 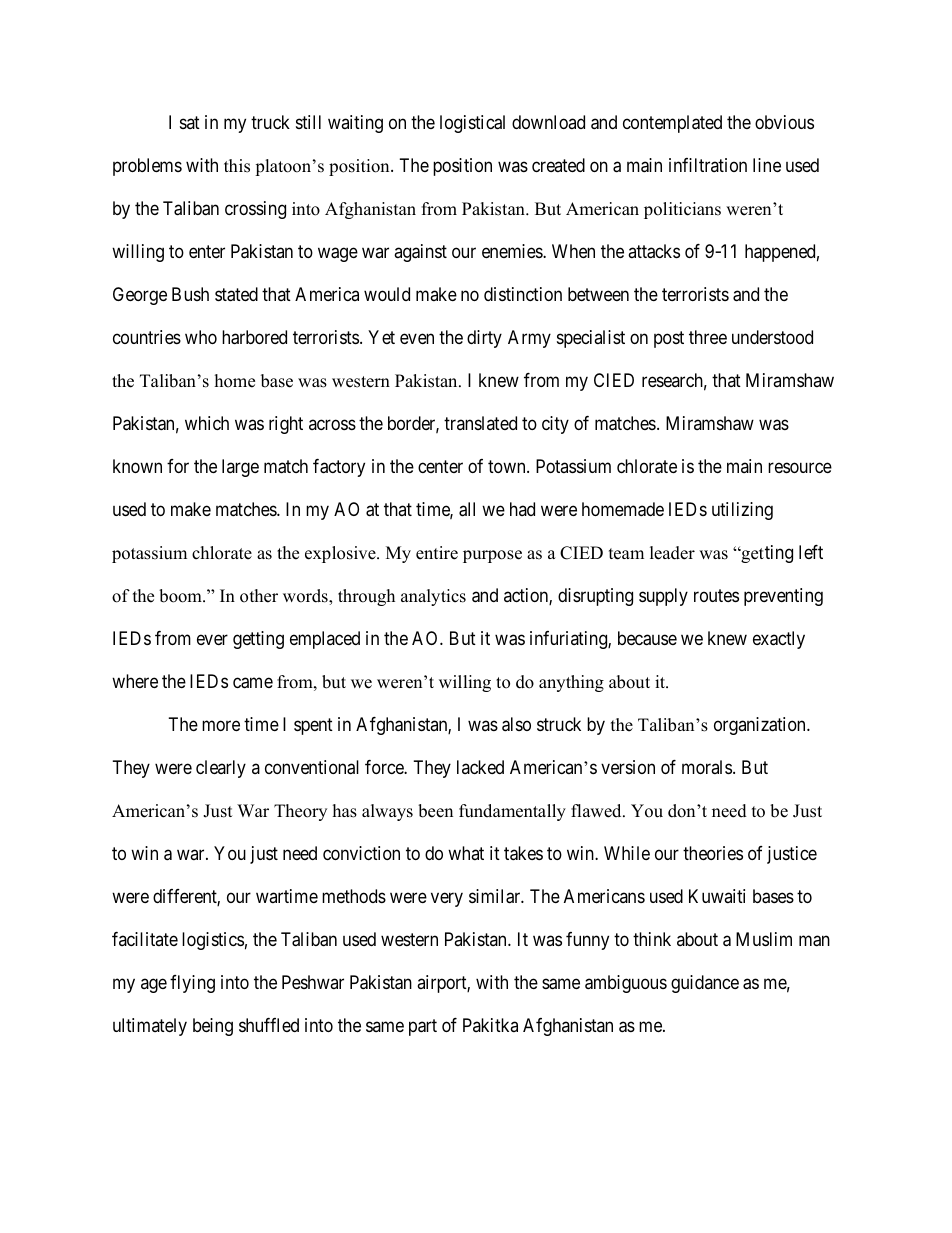 I want to click on part, so click(x=423, y=1027).
